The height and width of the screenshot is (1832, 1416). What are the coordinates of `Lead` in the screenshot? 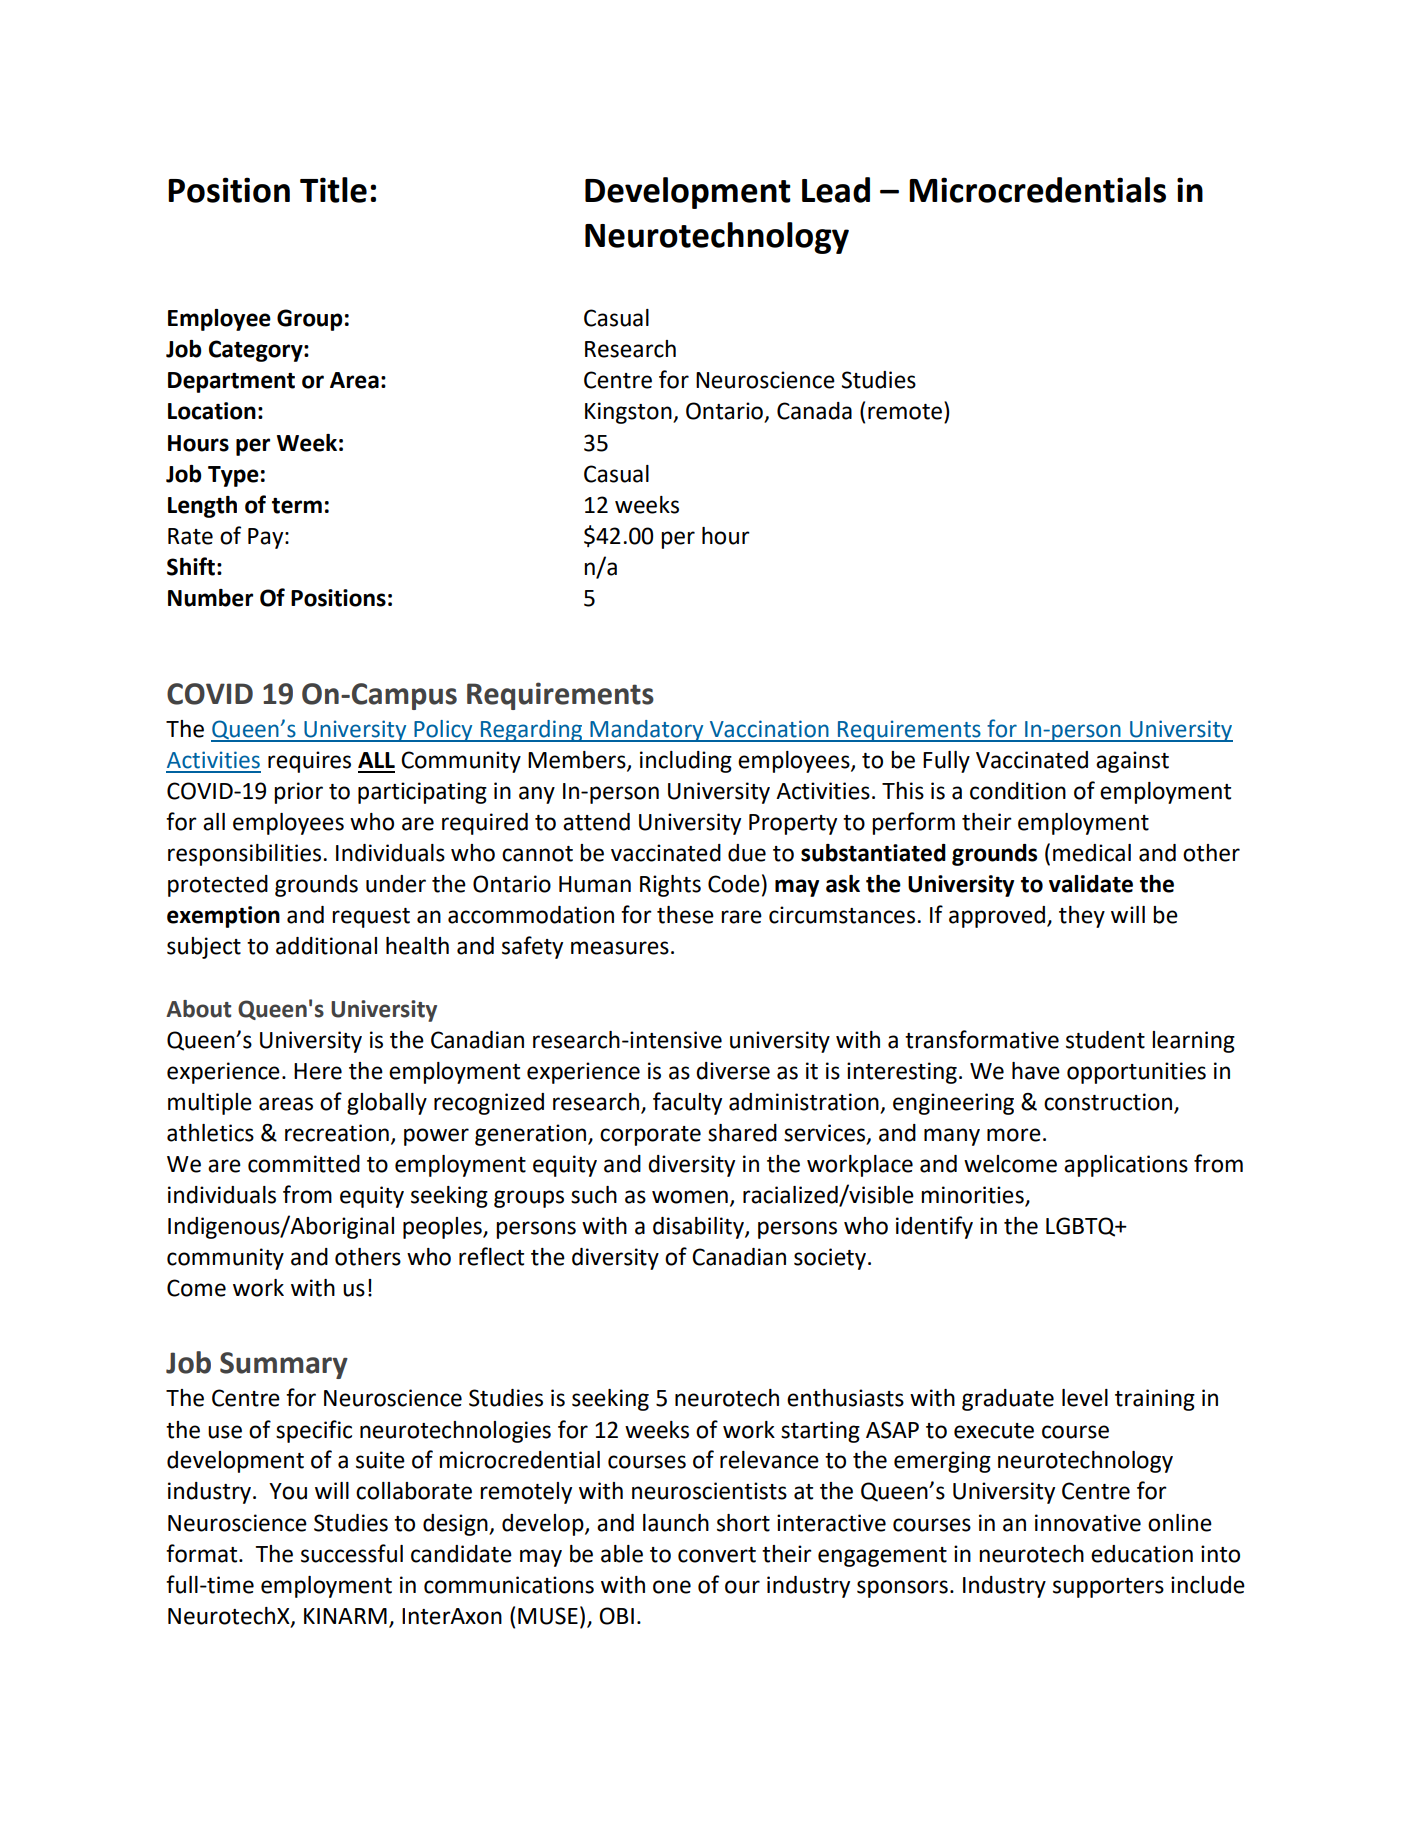 It's located at (836, 190).
